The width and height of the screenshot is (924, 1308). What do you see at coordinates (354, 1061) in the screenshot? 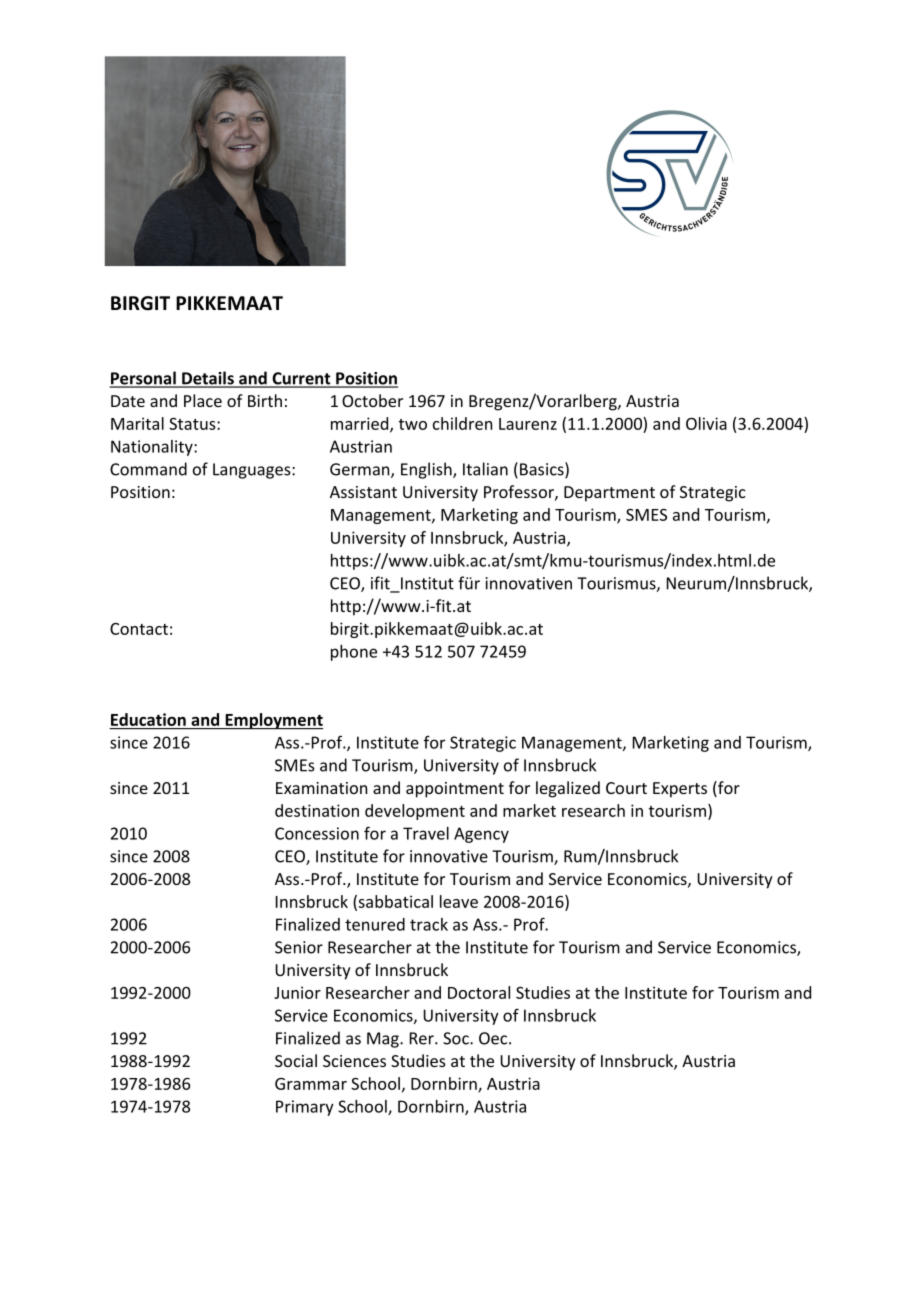
I see `Sciences` at bounding box center [354, 1061].
